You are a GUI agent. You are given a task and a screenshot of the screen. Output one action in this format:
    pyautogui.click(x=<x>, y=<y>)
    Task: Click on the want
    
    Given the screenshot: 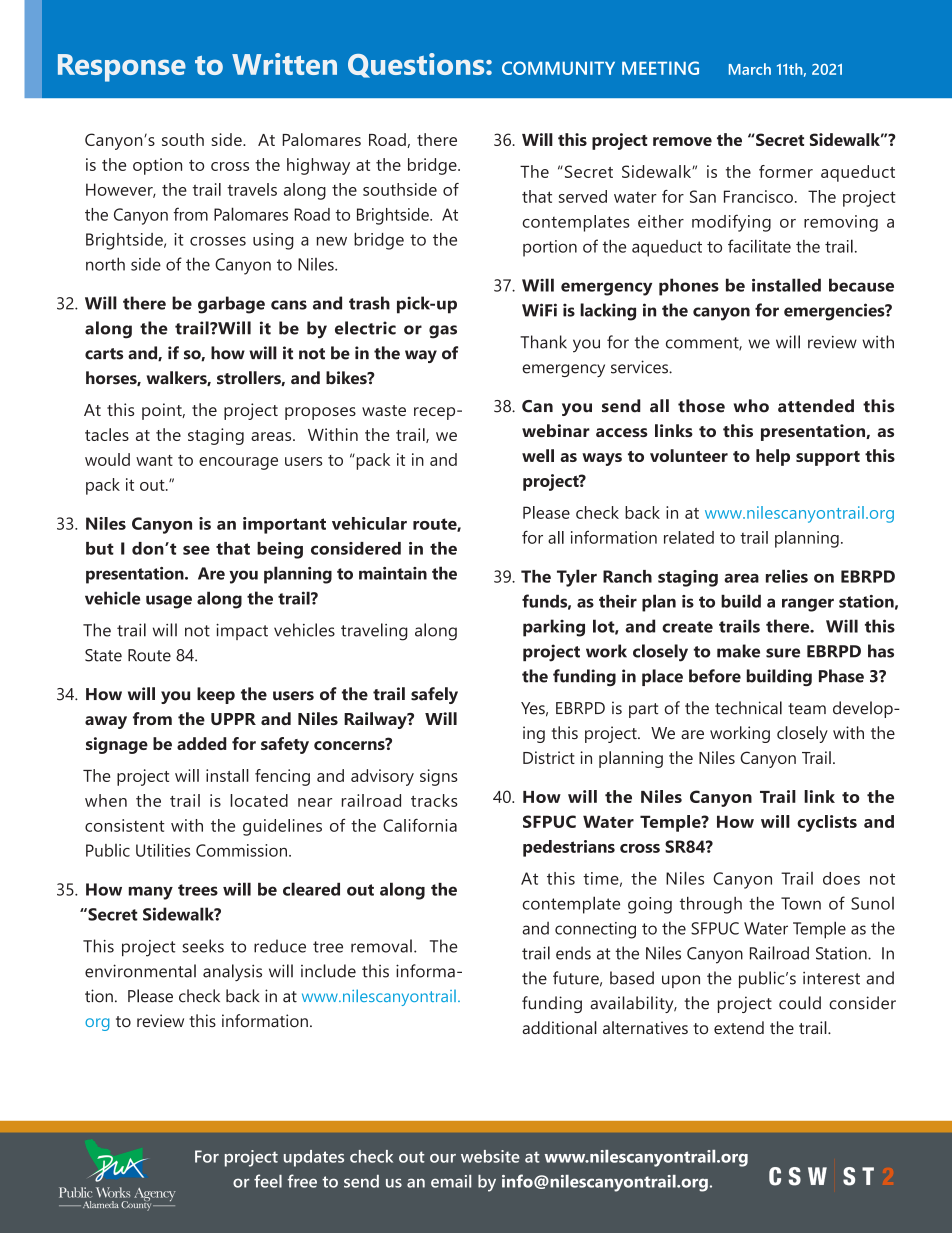 What is the action you would take?
    pyautogui.click(x=154, y=460)
